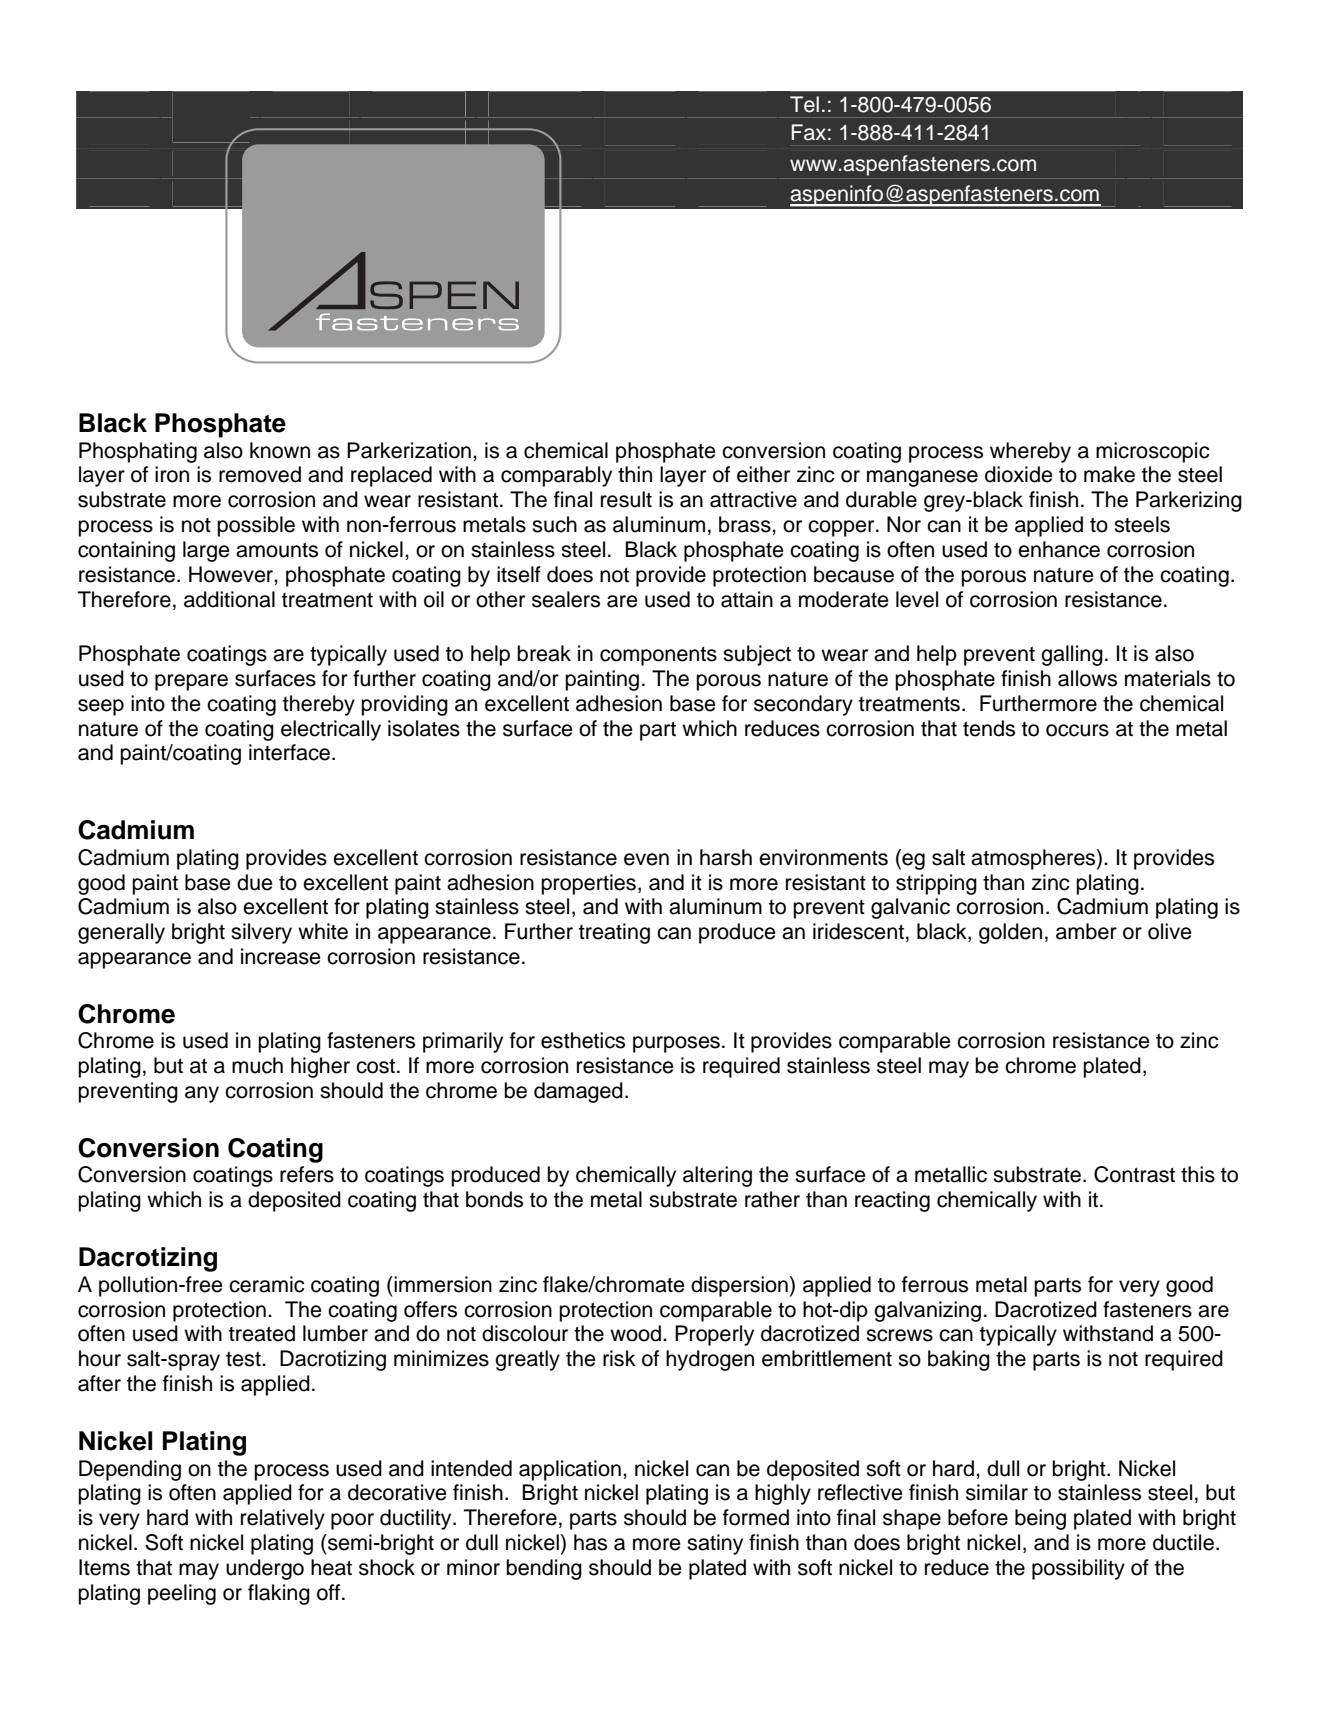 This screenshot has width=1321, height=1710. Describe the element at coordinates (1086, 931) in the screenshot. I see `amber` at that location.
